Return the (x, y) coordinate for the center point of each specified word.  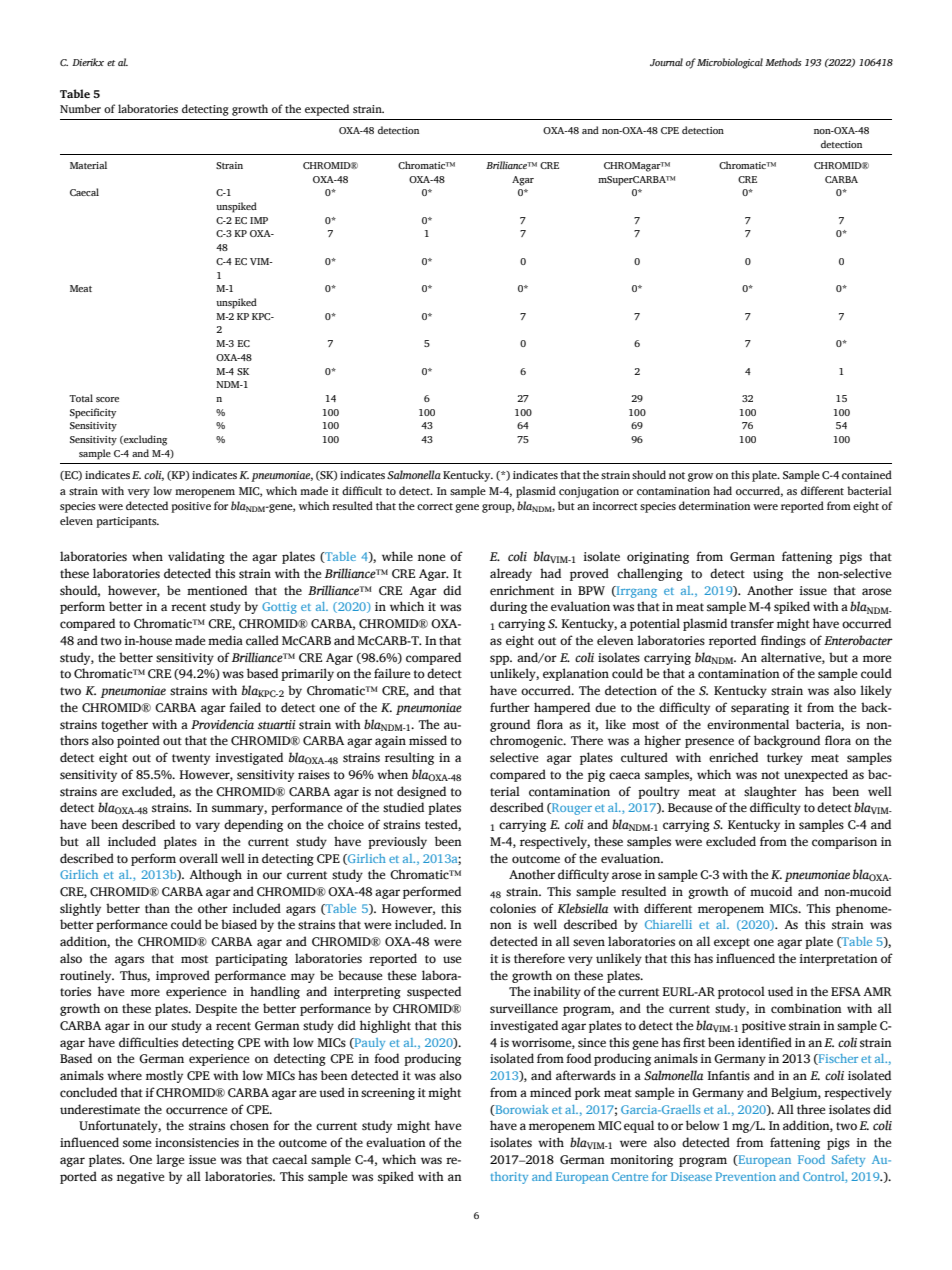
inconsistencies (197, 1143)
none (431, 558)
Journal (666, 62)
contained (867, 474)
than (157, 908)
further (510, 707)
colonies (513, 908)
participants (127, 522)
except (732, 943)
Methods (783, 62)
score (107, 399)
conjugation (589, 492)
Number (80, 108)
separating (760, 709)
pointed (138, 741)
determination (714, 505)
